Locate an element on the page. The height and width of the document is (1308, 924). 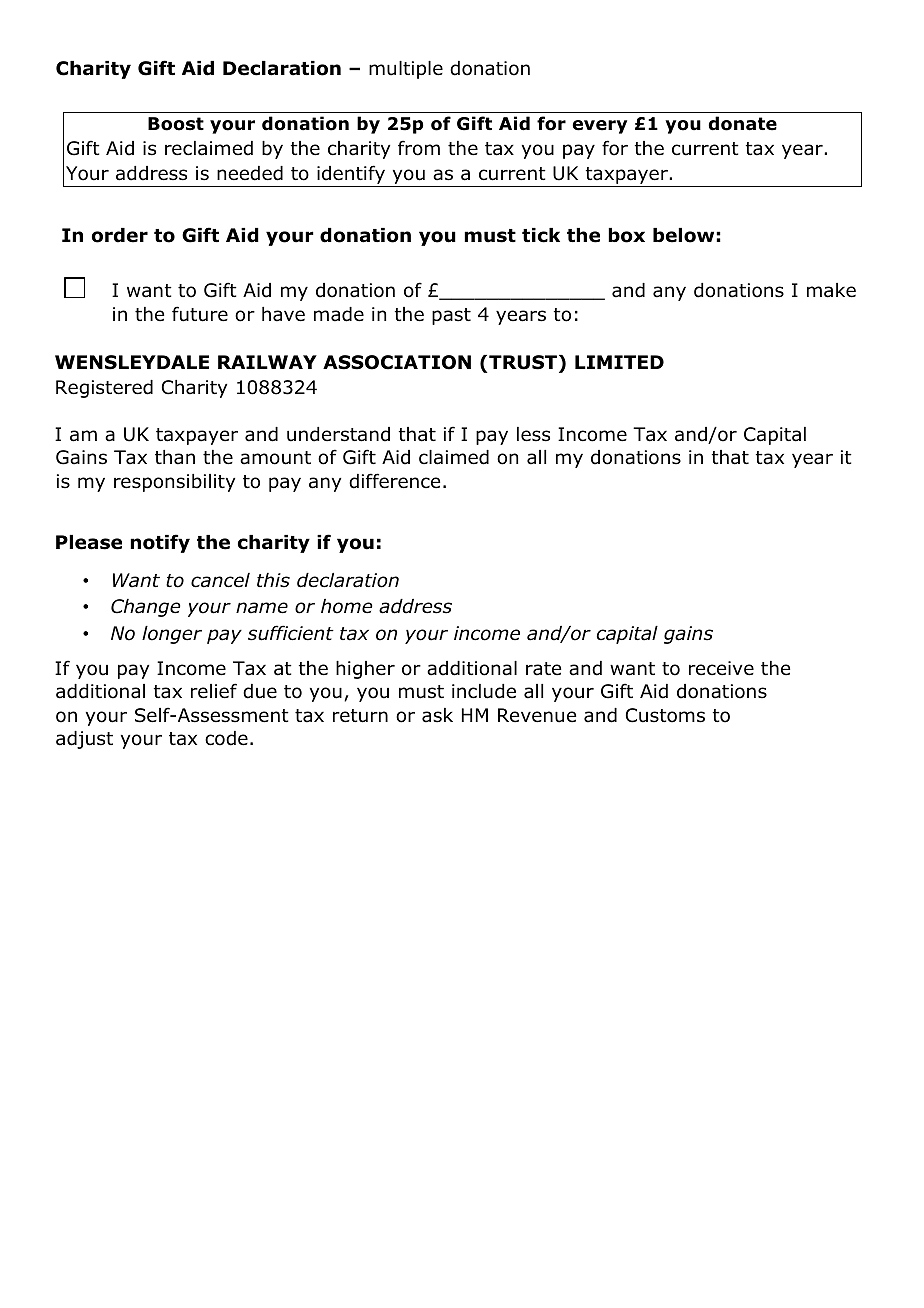
code is located at coordinates (226, 738).
